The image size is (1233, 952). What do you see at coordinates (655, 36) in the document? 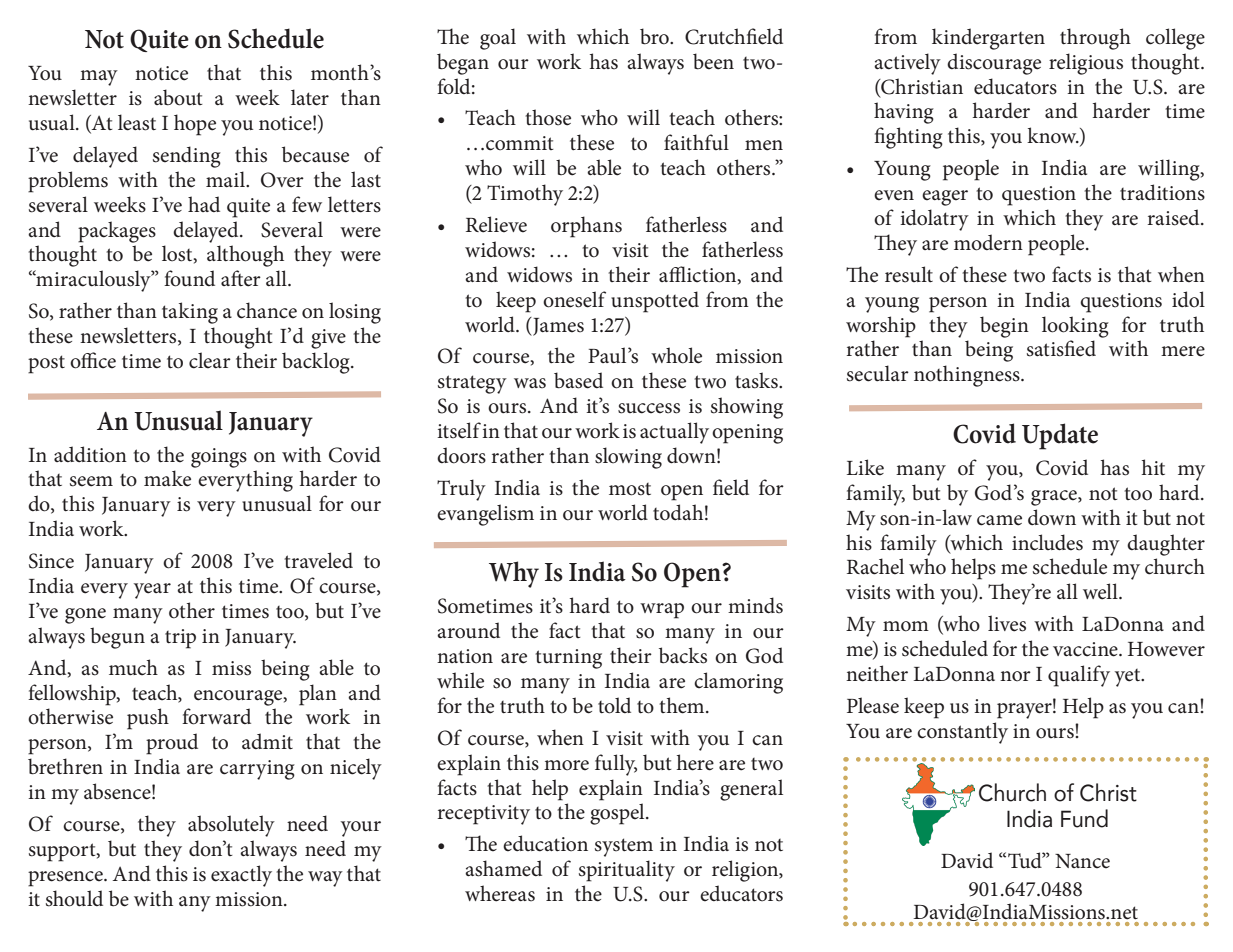
I see `bro` at bounding box center [655, 36].
